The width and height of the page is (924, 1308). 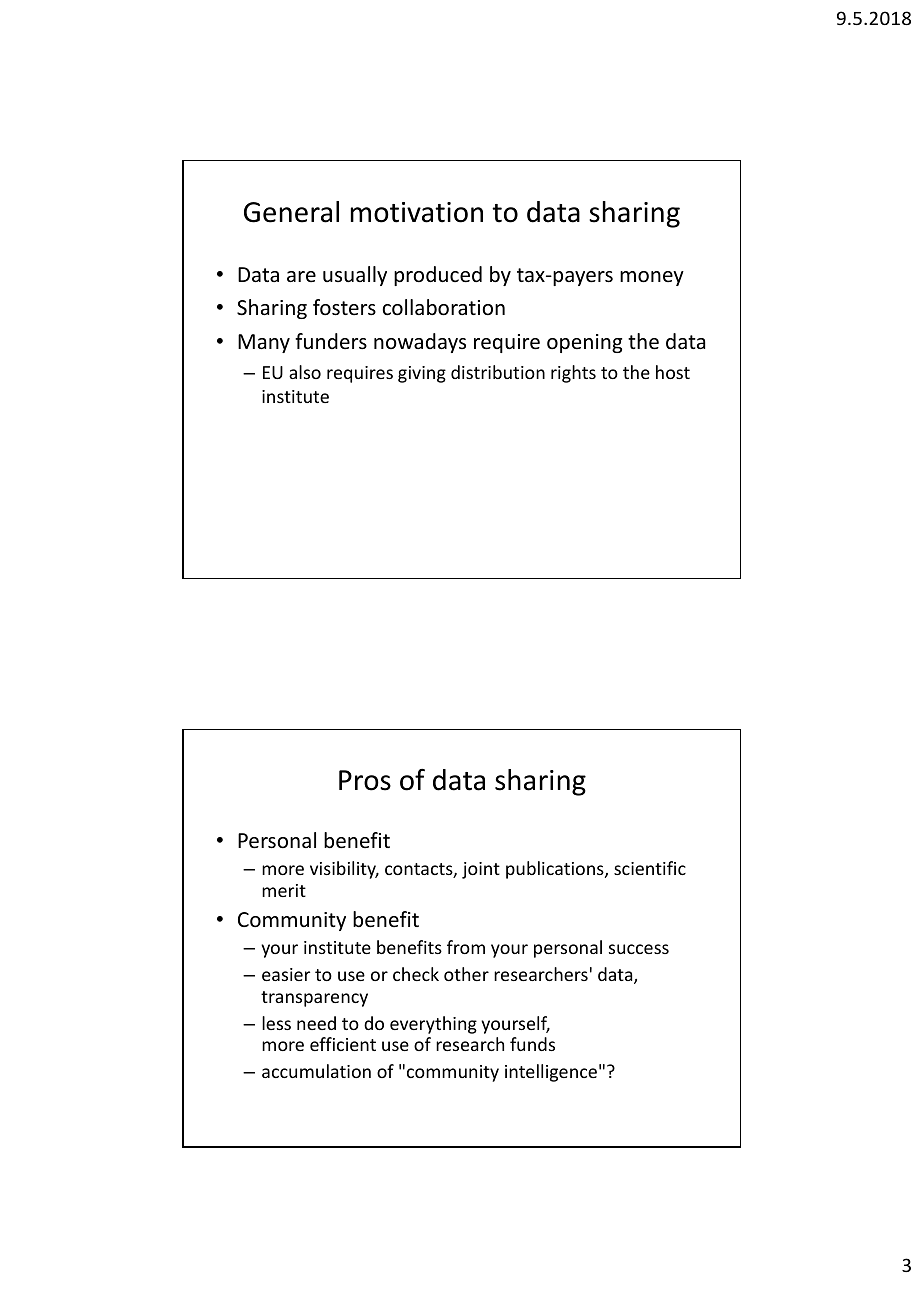 I want to click on distribution, so click(x=498, y=372).
